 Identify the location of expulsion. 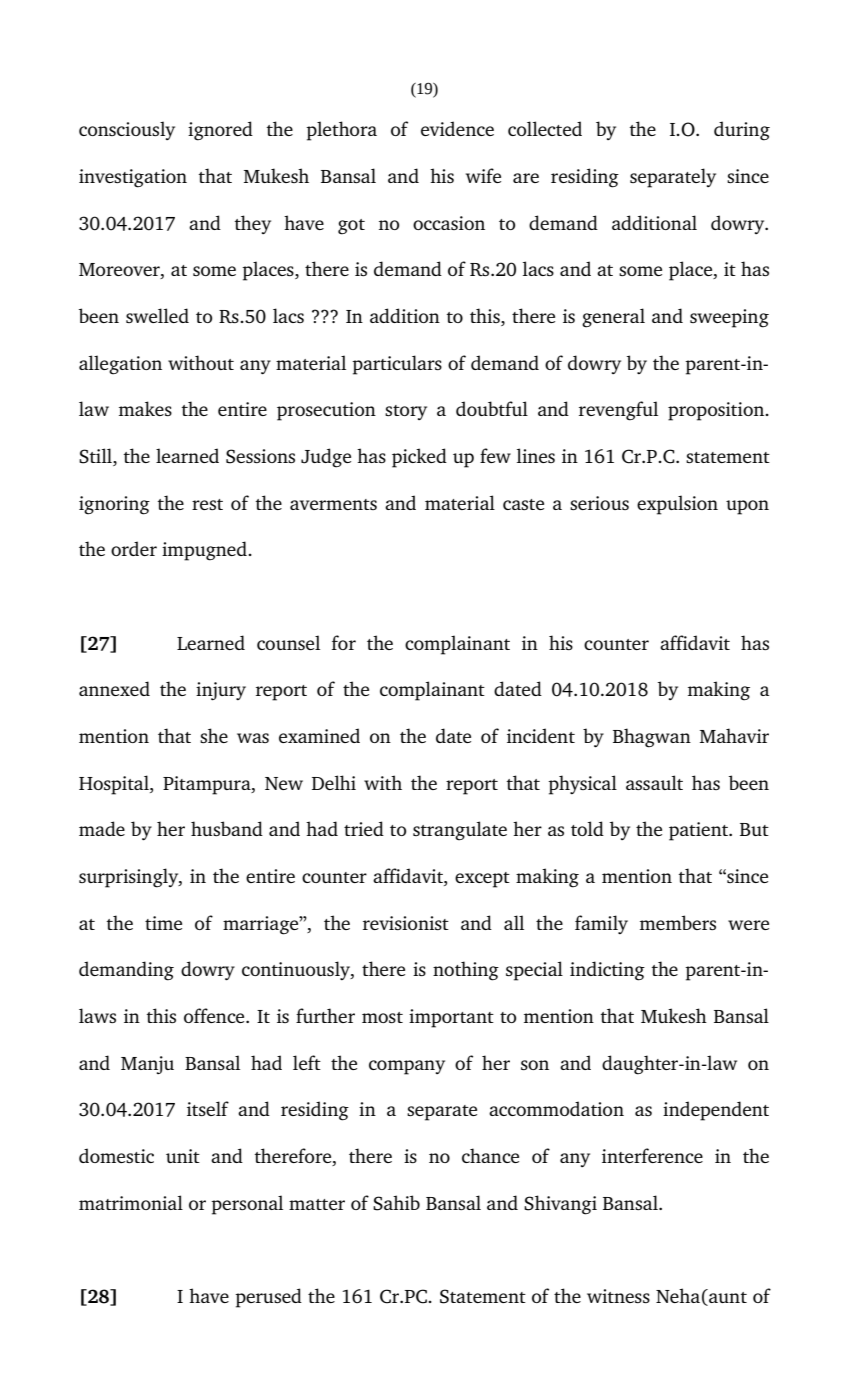
(677, 505).
